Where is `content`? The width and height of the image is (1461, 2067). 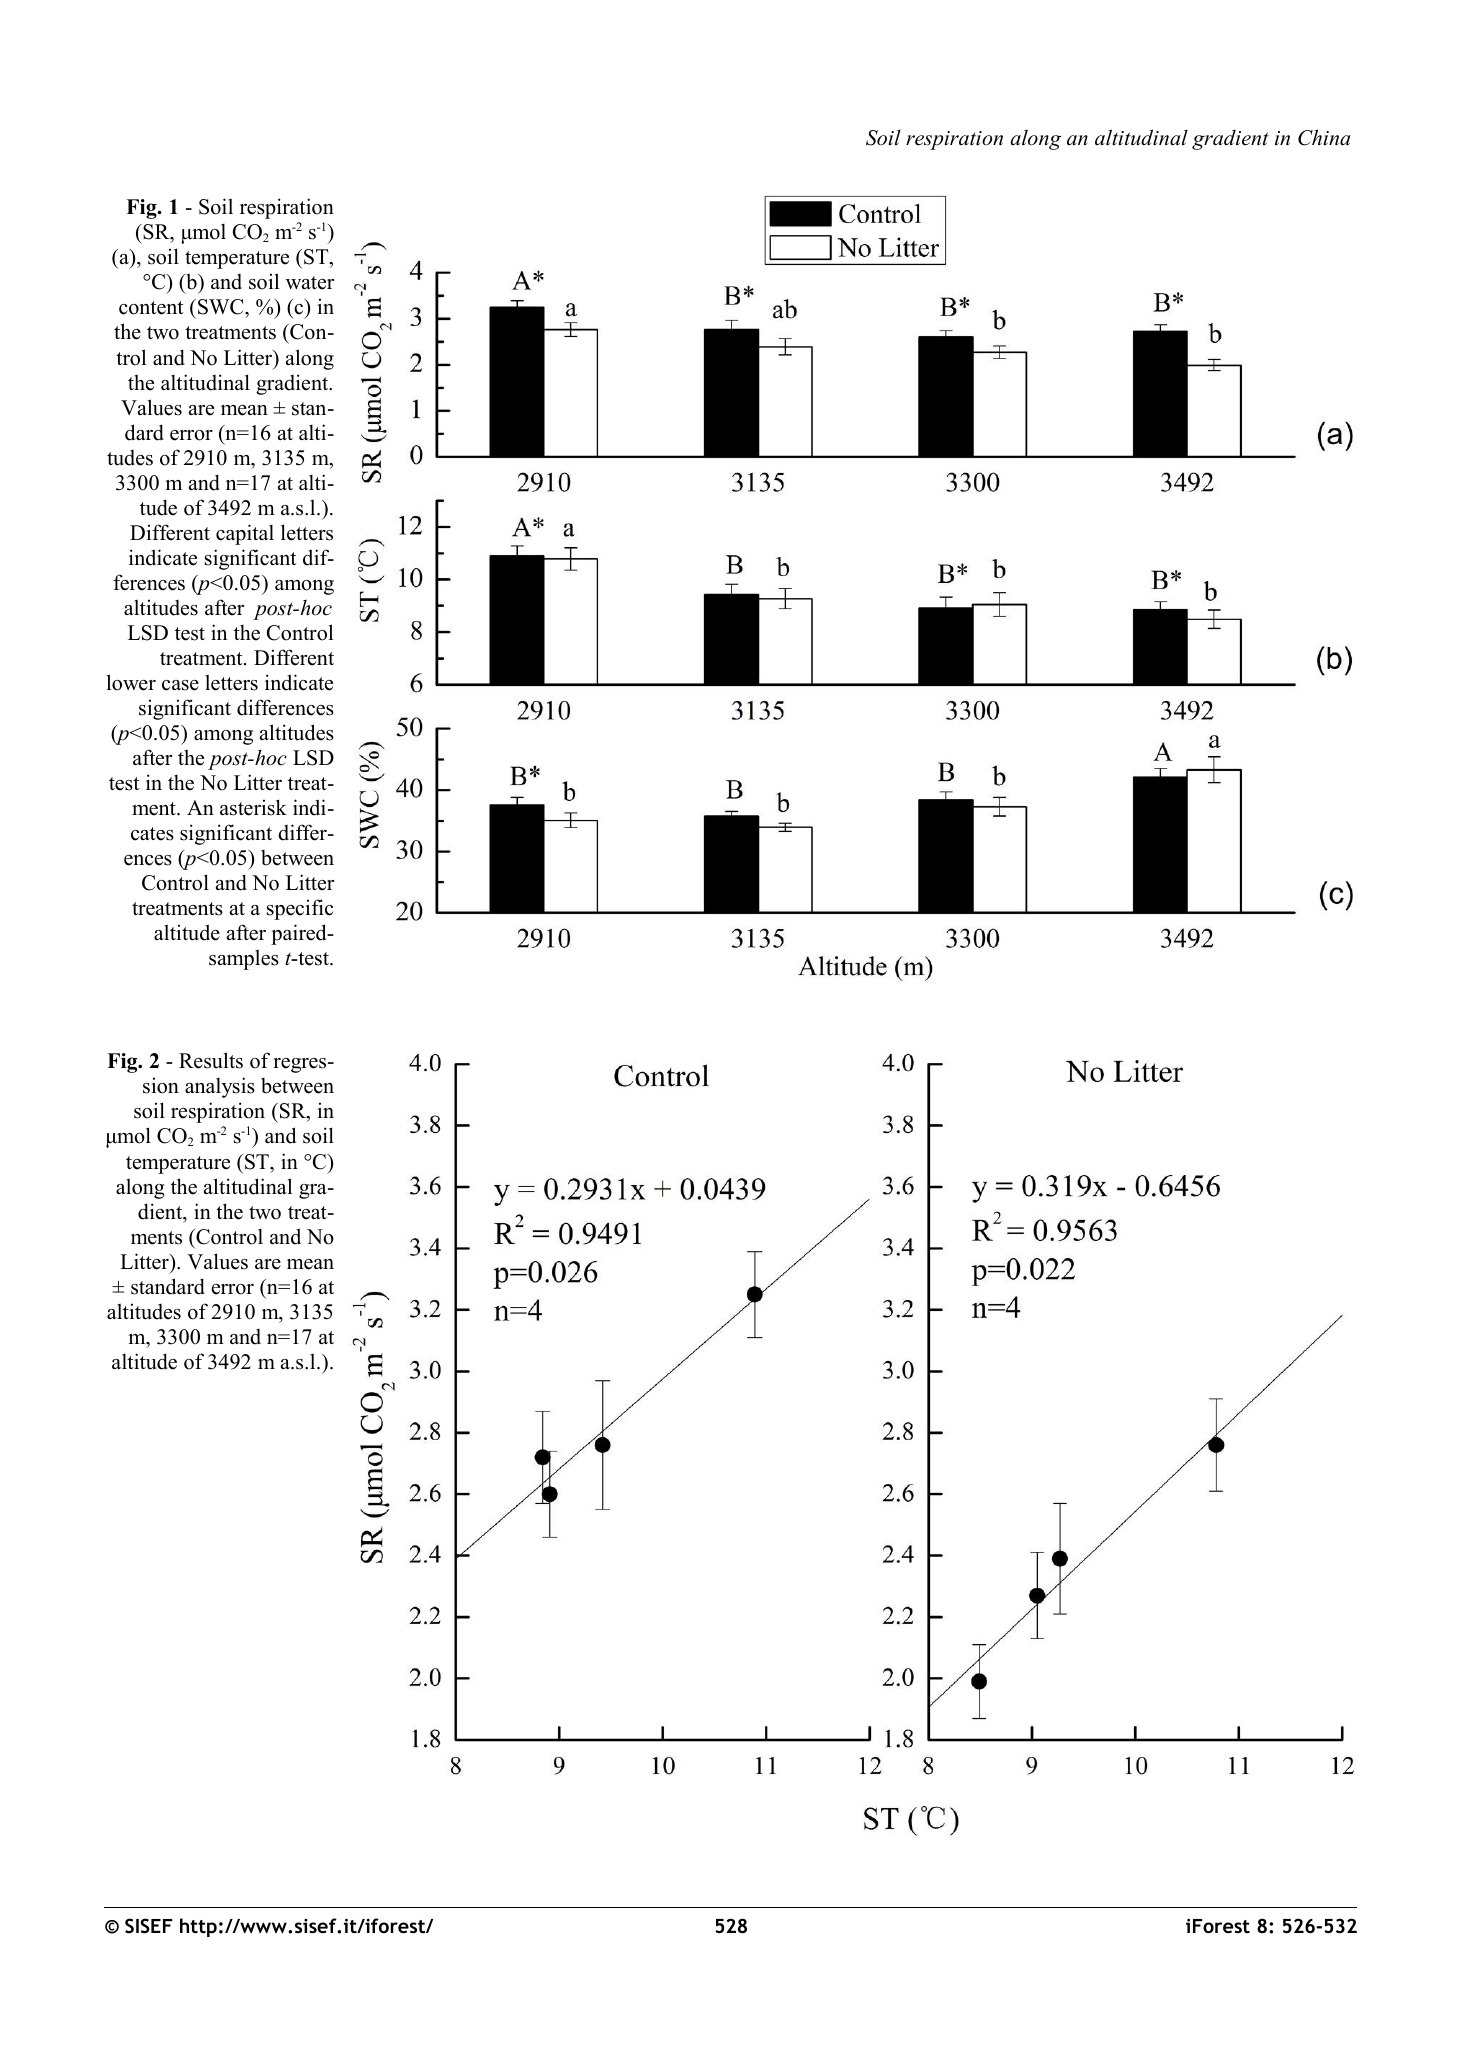 content is located at coordinates (151, 308).
